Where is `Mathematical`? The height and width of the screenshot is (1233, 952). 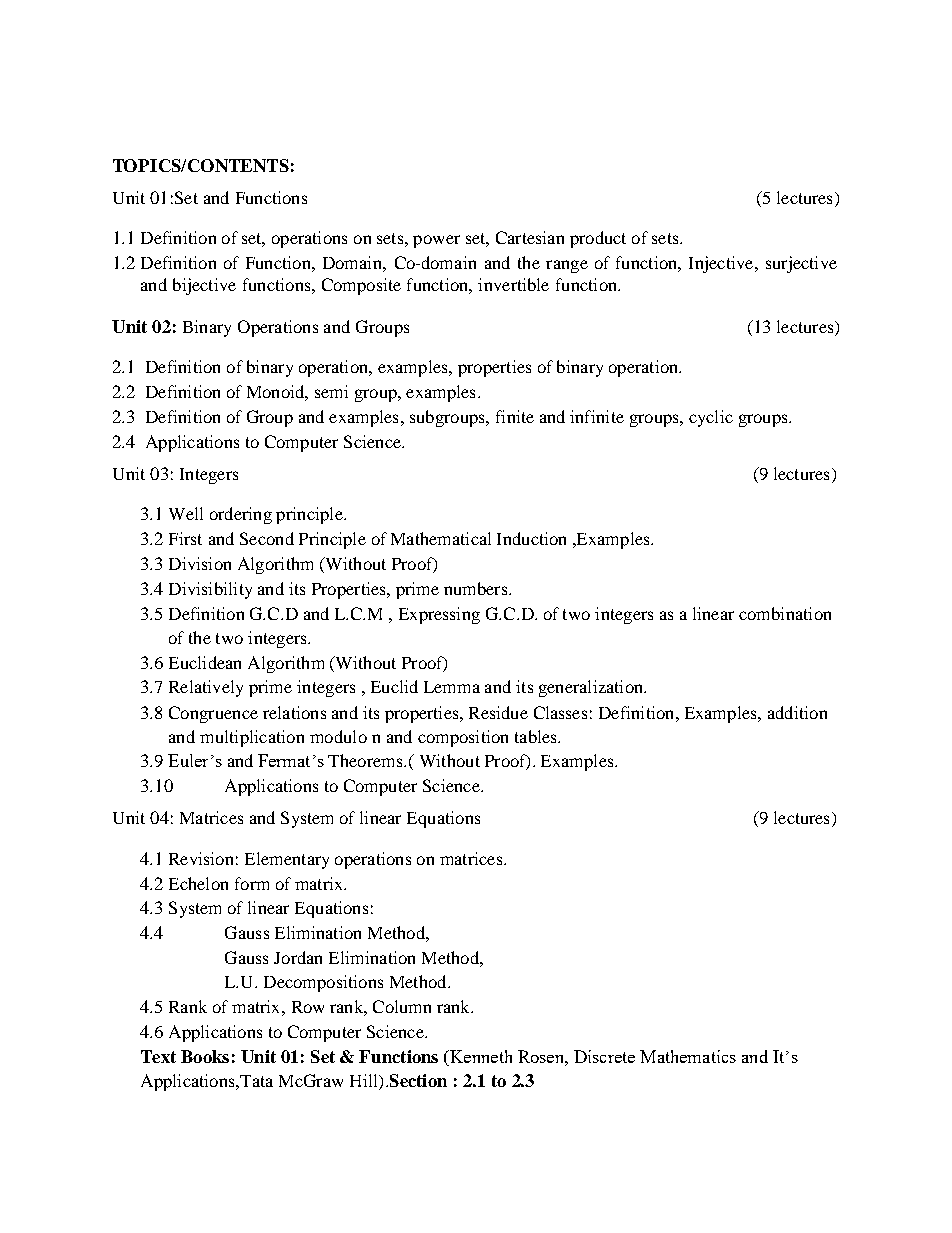
Mathematical is located at coordinates (441, 538).
